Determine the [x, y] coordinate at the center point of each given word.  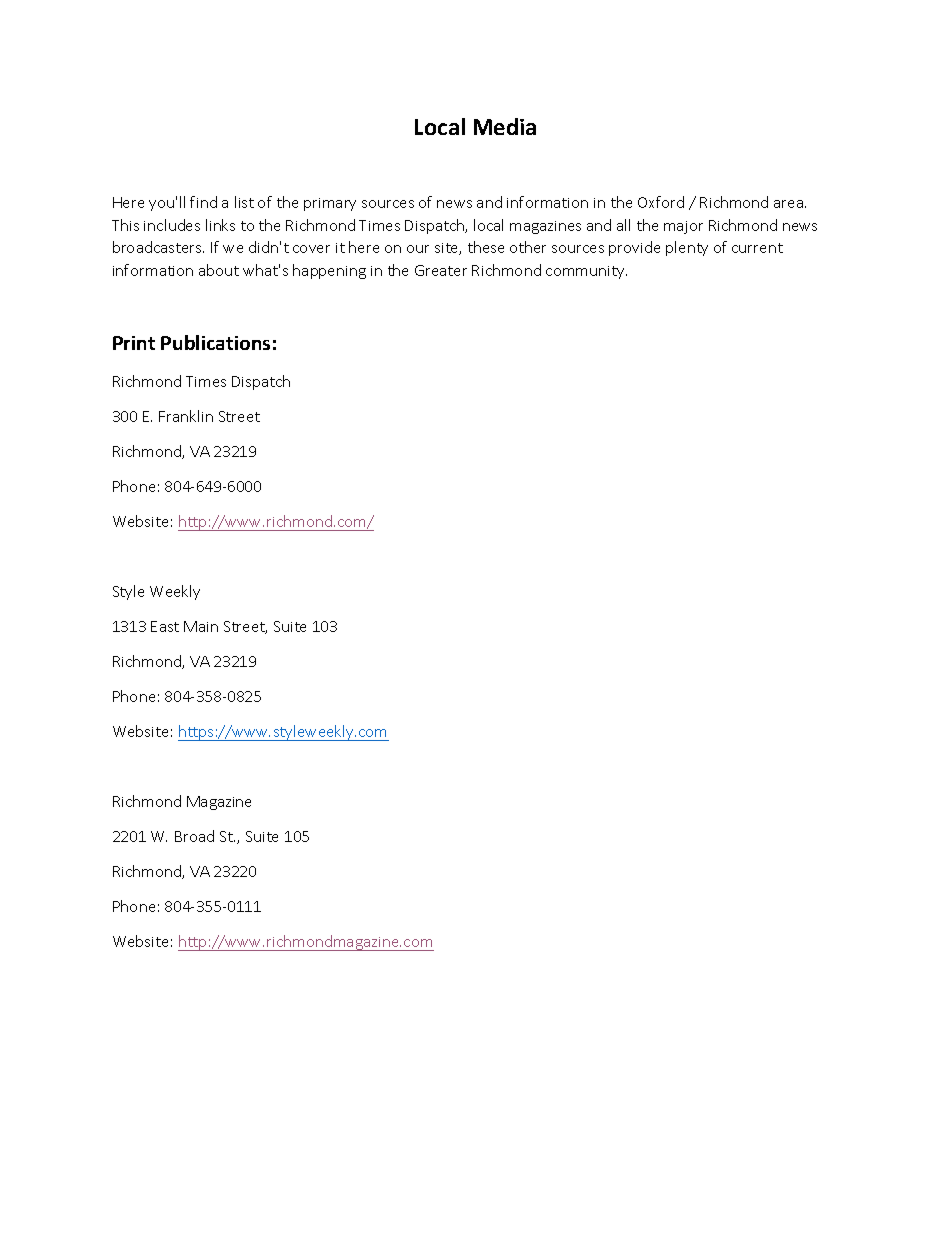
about [219, 270]
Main [201, 626]
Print [134, 343]
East [165, 626]
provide [634, 248]
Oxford [661, 202]
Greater [441, 270]
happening [329, 271]
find [203, 202]
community [586, 272]
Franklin [186, 416]
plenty [687, 248]
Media [505, 126]
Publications [215, 342]
